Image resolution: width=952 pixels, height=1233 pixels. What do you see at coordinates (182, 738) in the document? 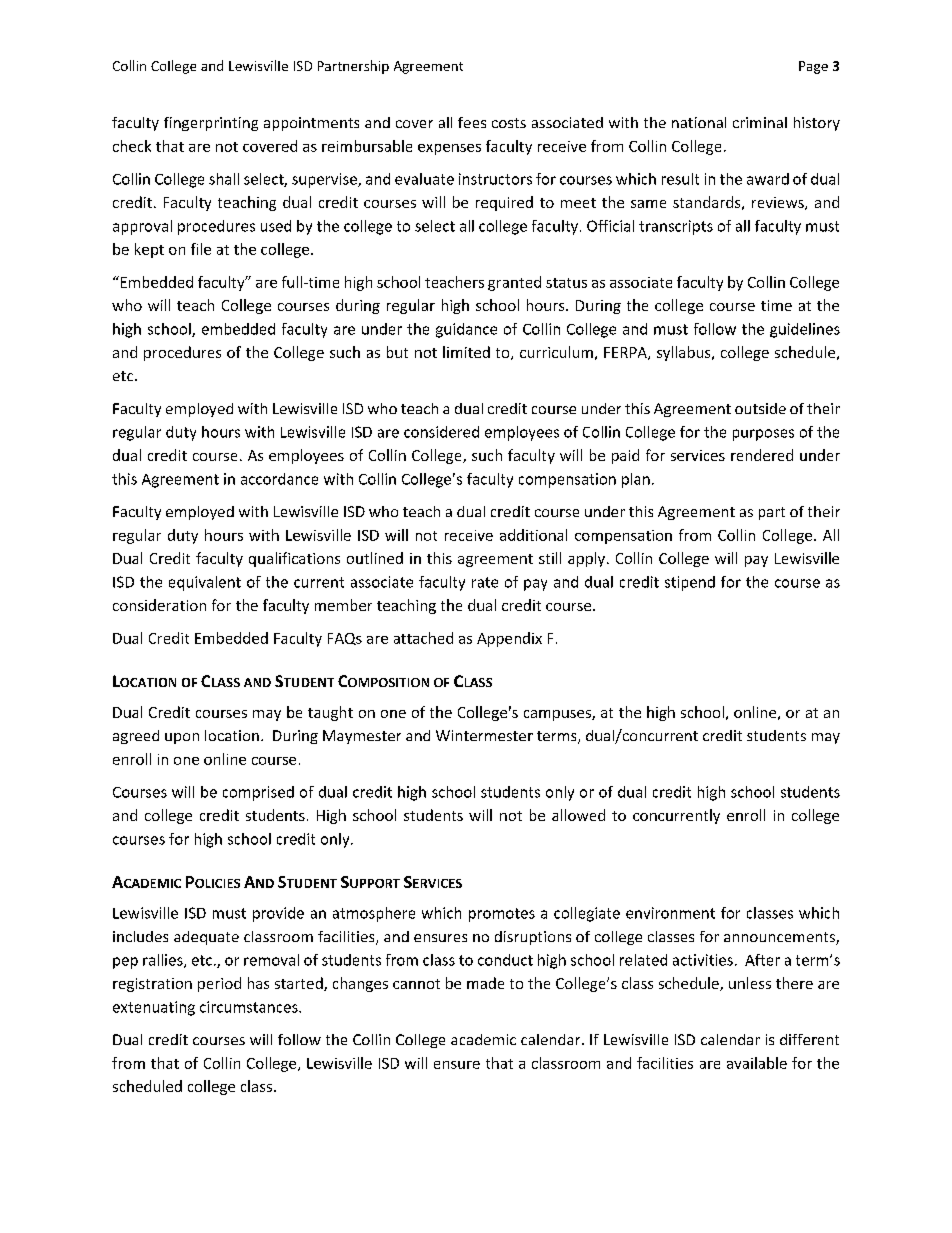
I see `upon` at bounding box center [182, 738].
